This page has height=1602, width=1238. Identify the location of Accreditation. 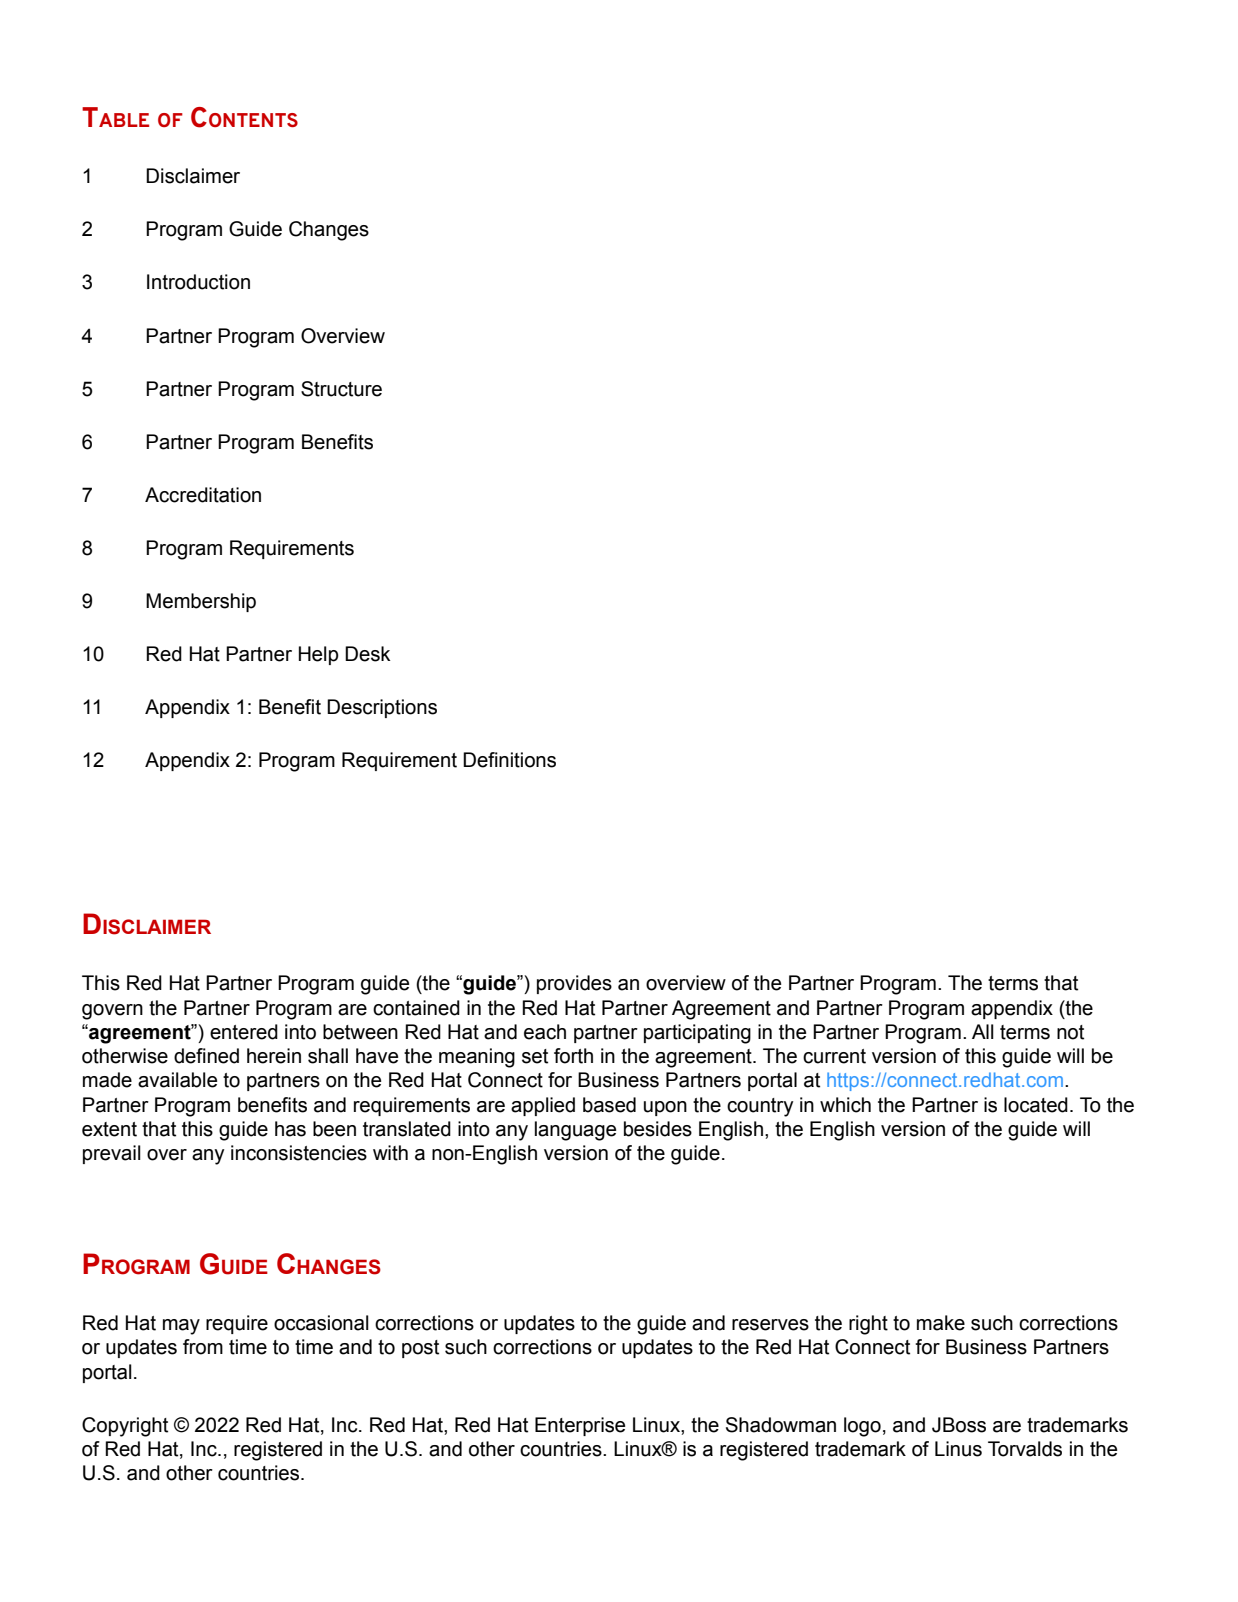
(203, 495).
